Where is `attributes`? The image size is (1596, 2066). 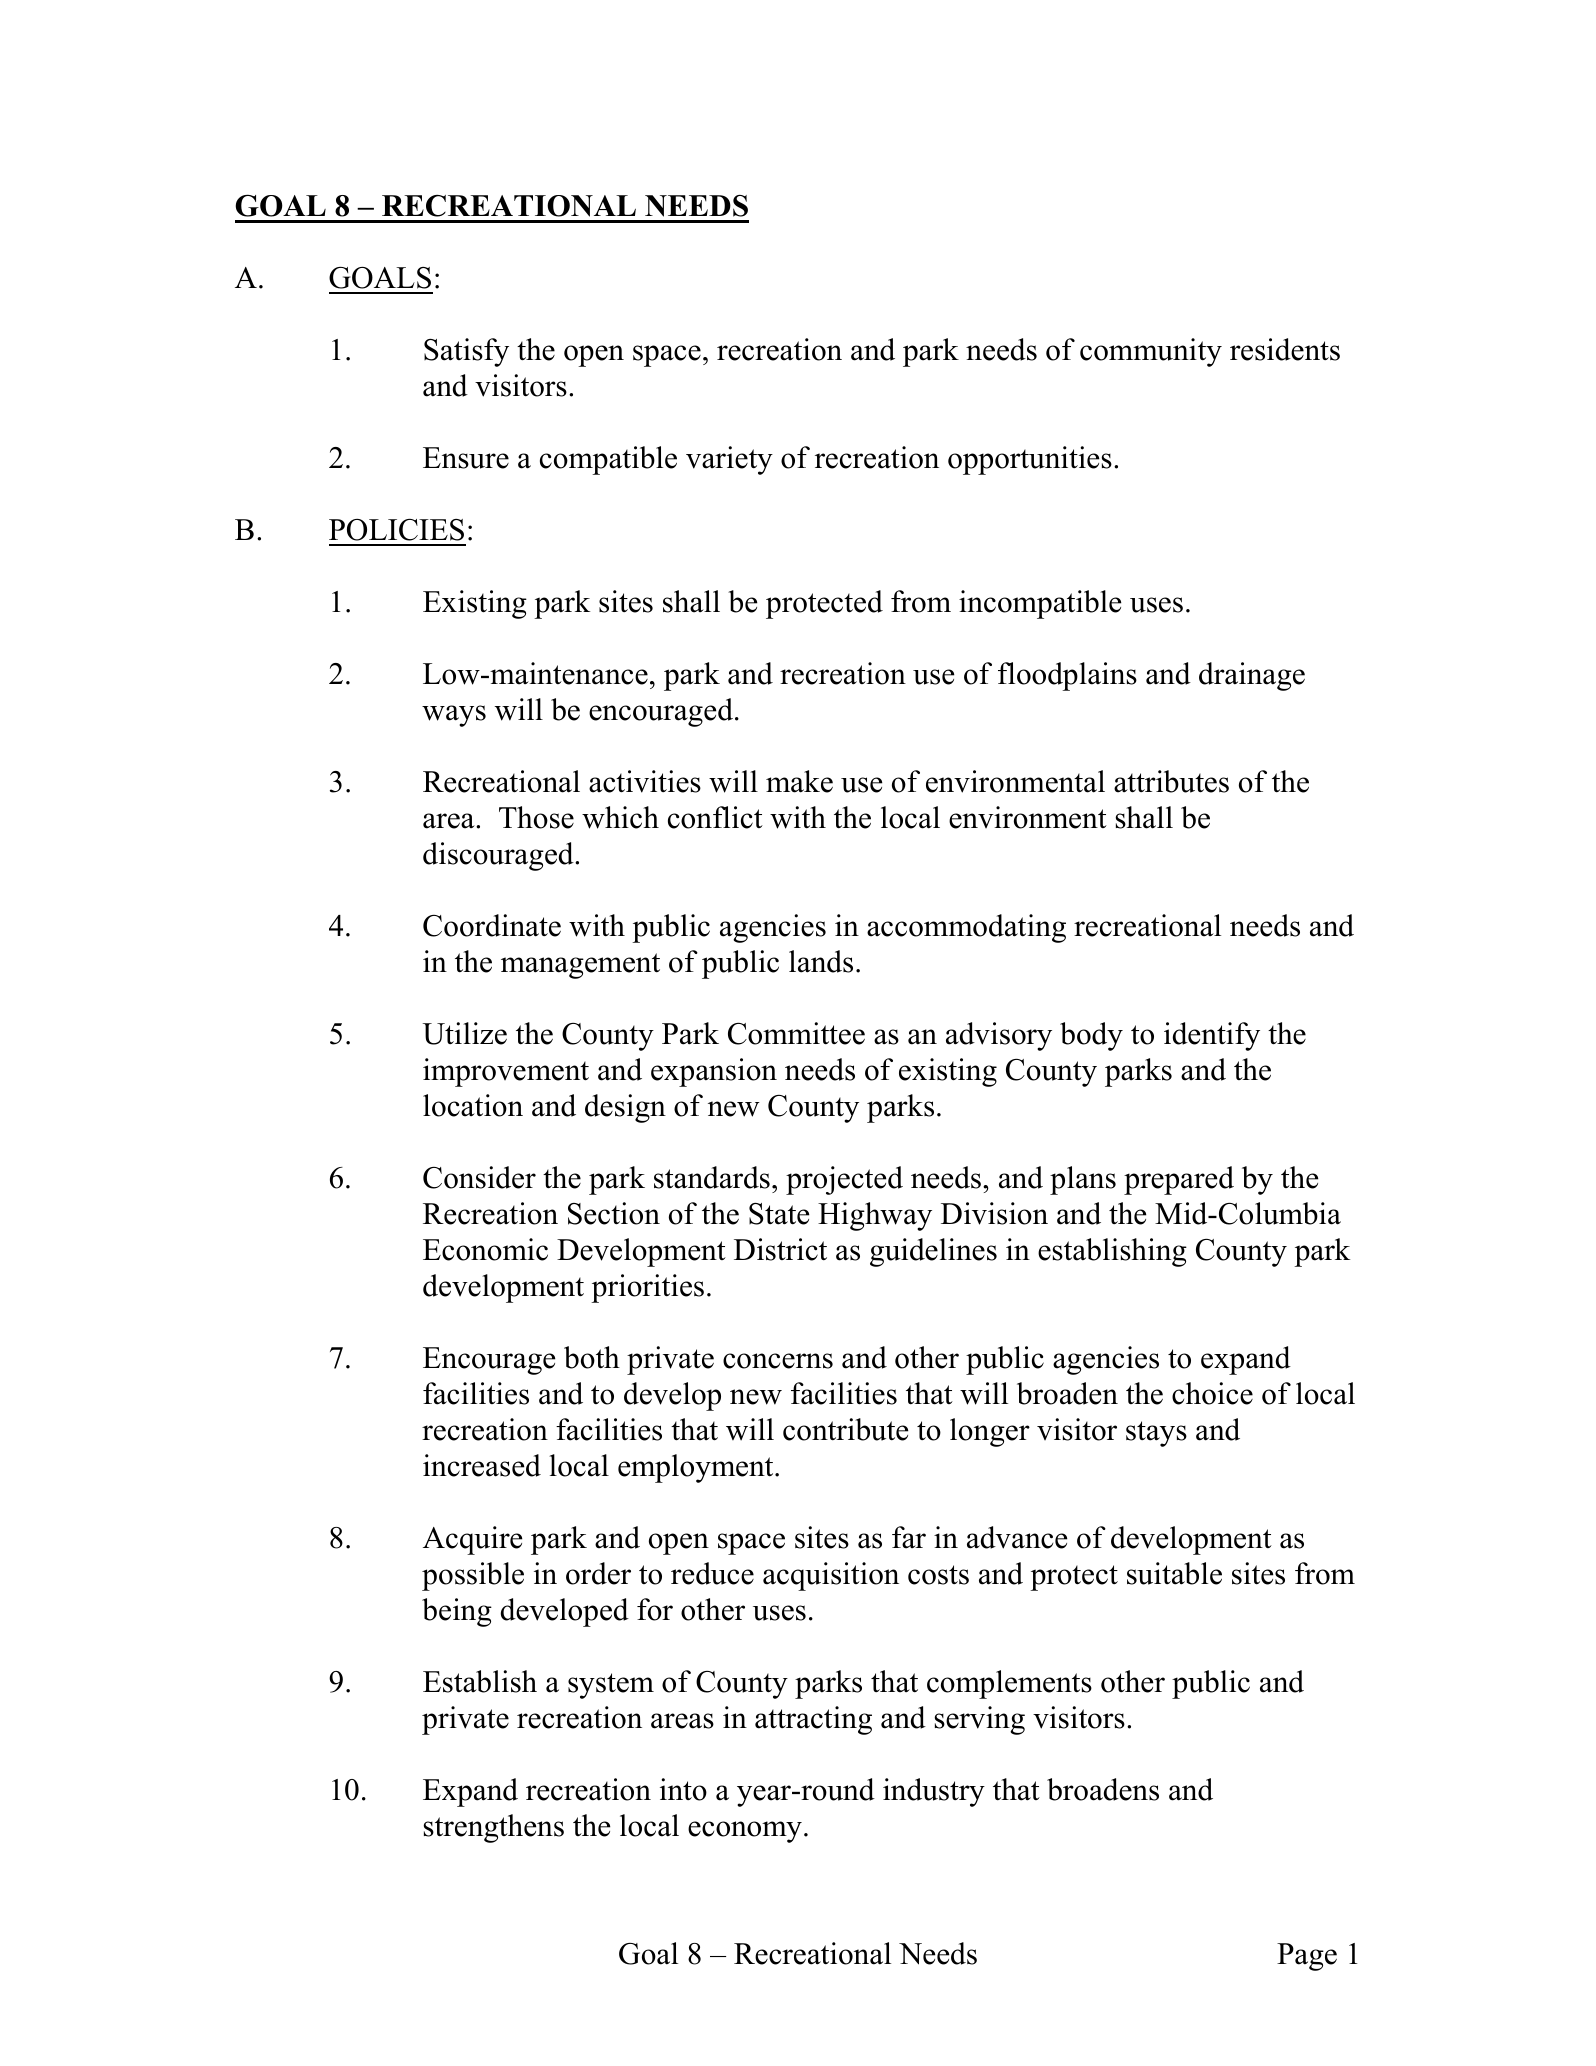
attributes is located at coordinates (1171, 781).
